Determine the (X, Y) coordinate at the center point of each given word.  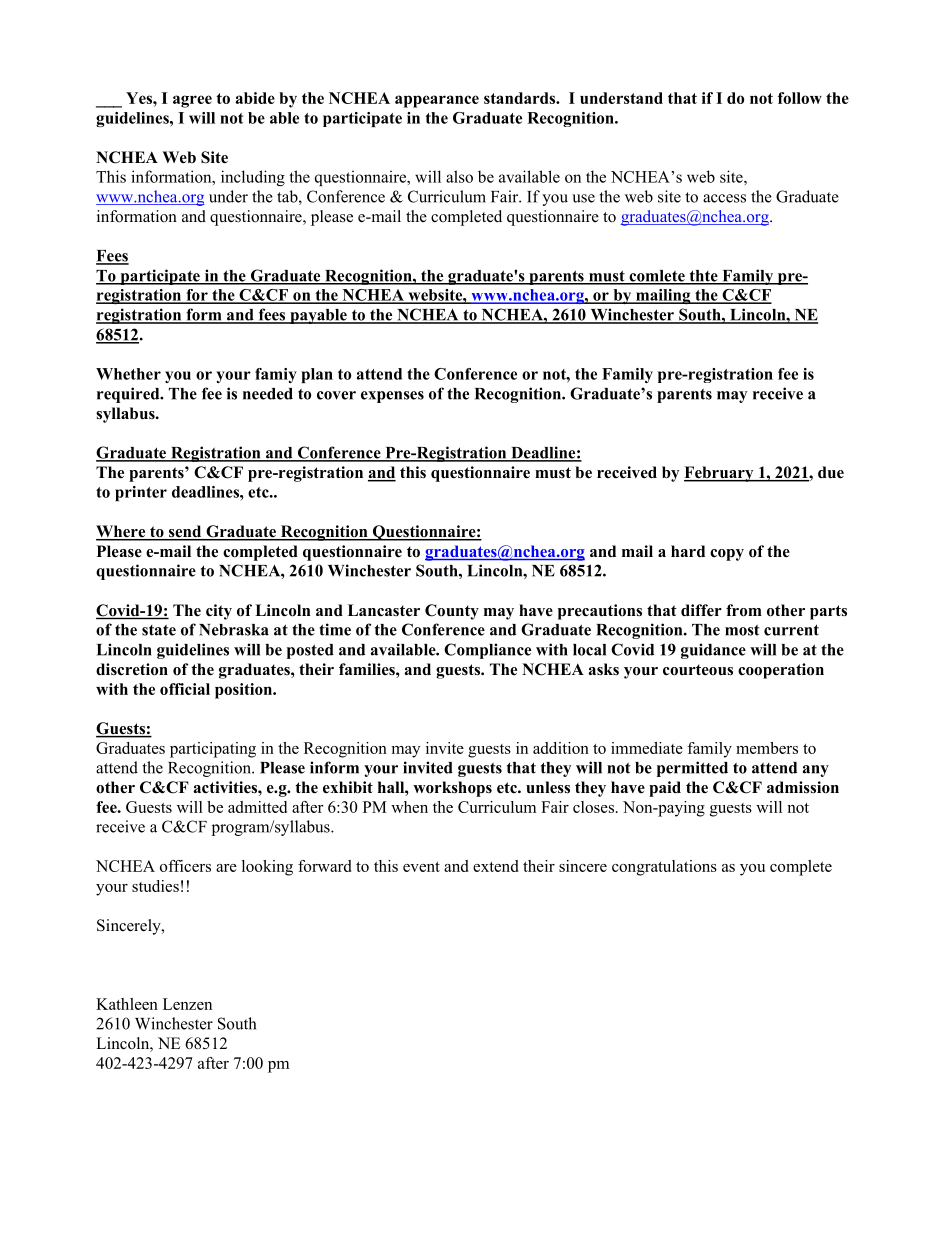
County (452, 612)
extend (495, 866)
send (185, 532)
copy (727, 555)
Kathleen (127, 1004)
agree (192, 101)
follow (800, 98)
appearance (437, 101)
